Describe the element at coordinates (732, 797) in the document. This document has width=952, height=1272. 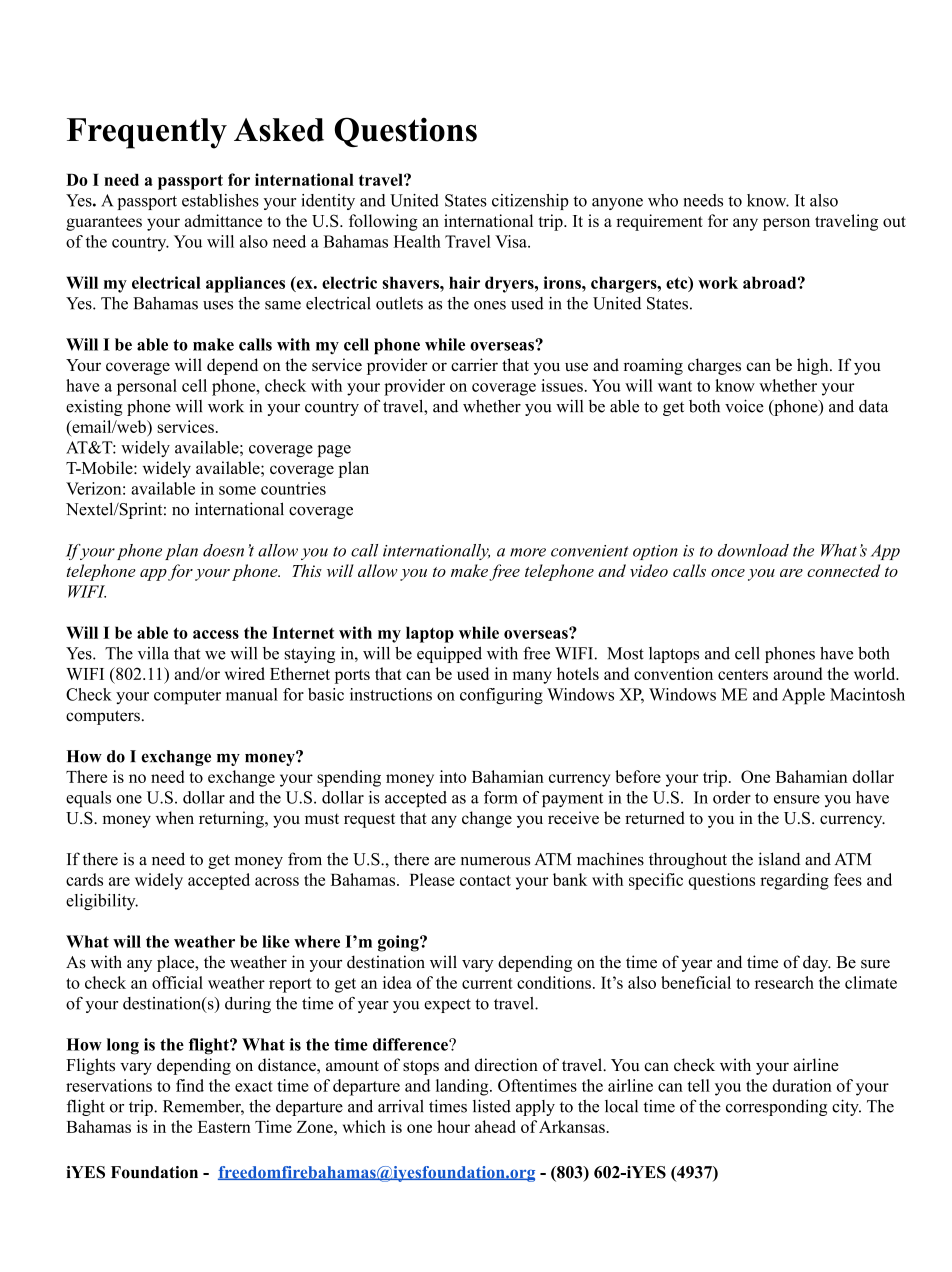
I see `order` at that location.
